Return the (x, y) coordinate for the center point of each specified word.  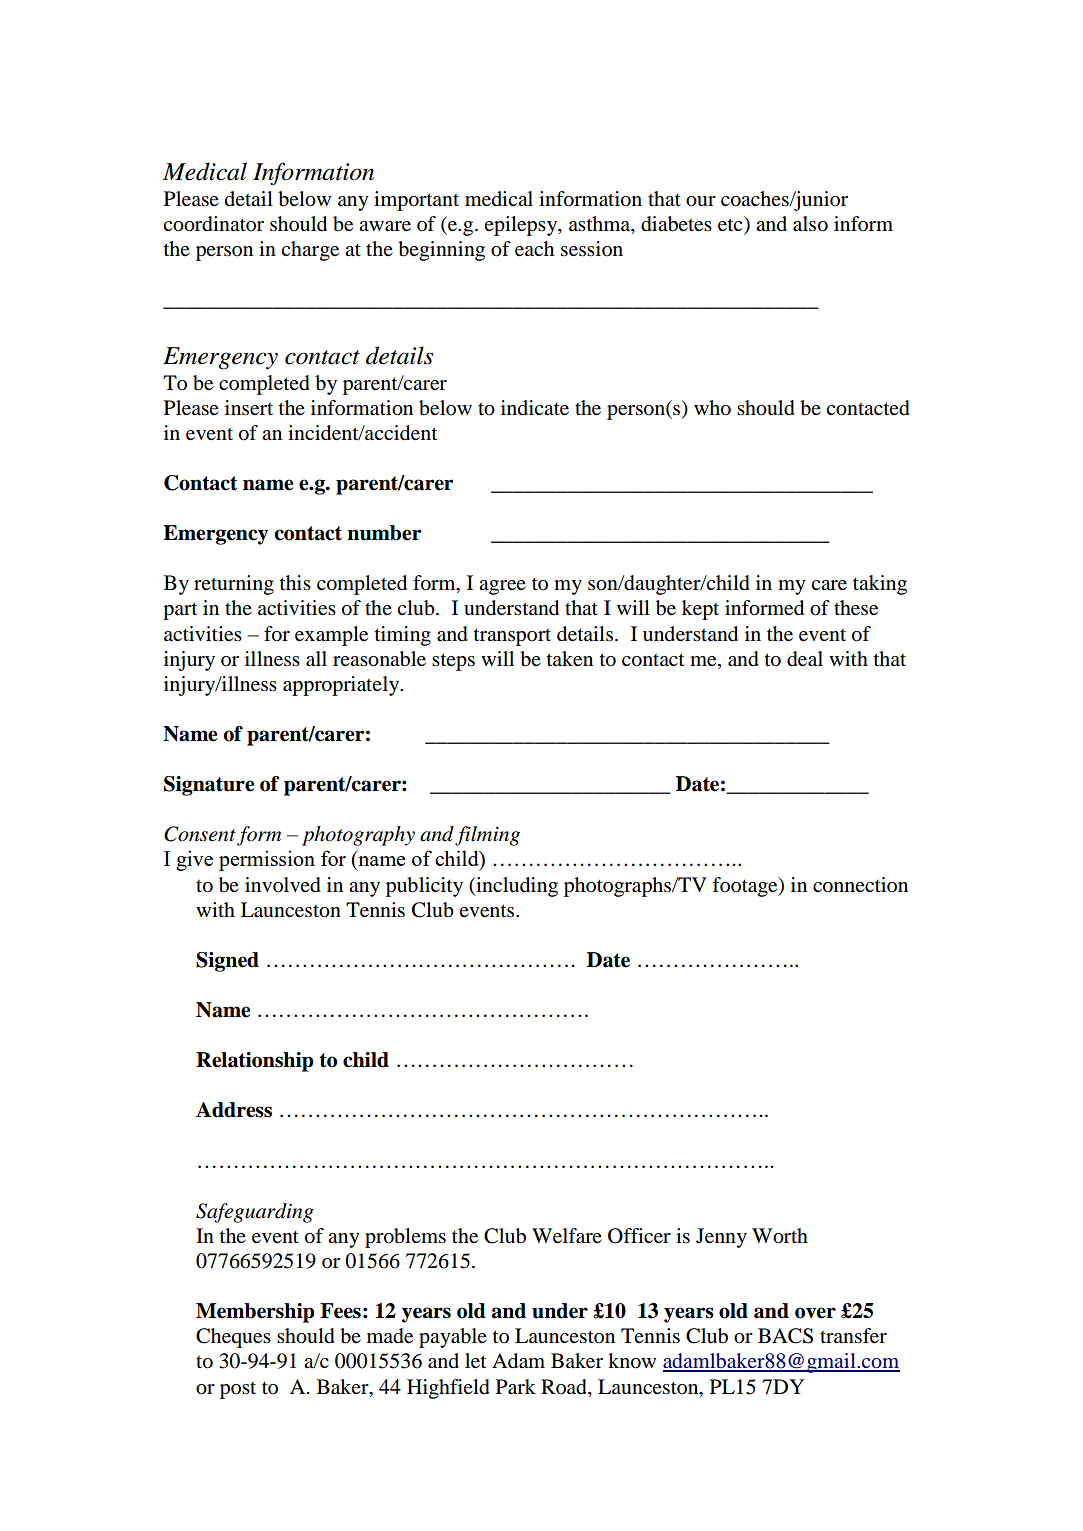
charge (310, 251)
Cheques (233, 1338)
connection (860, 885)
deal (805, 659)
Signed (227, 962)
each (534, 249)
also (810, 224)
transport (512, 637)
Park (516, 1387)
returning (234, 585)
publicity (424, 887)
